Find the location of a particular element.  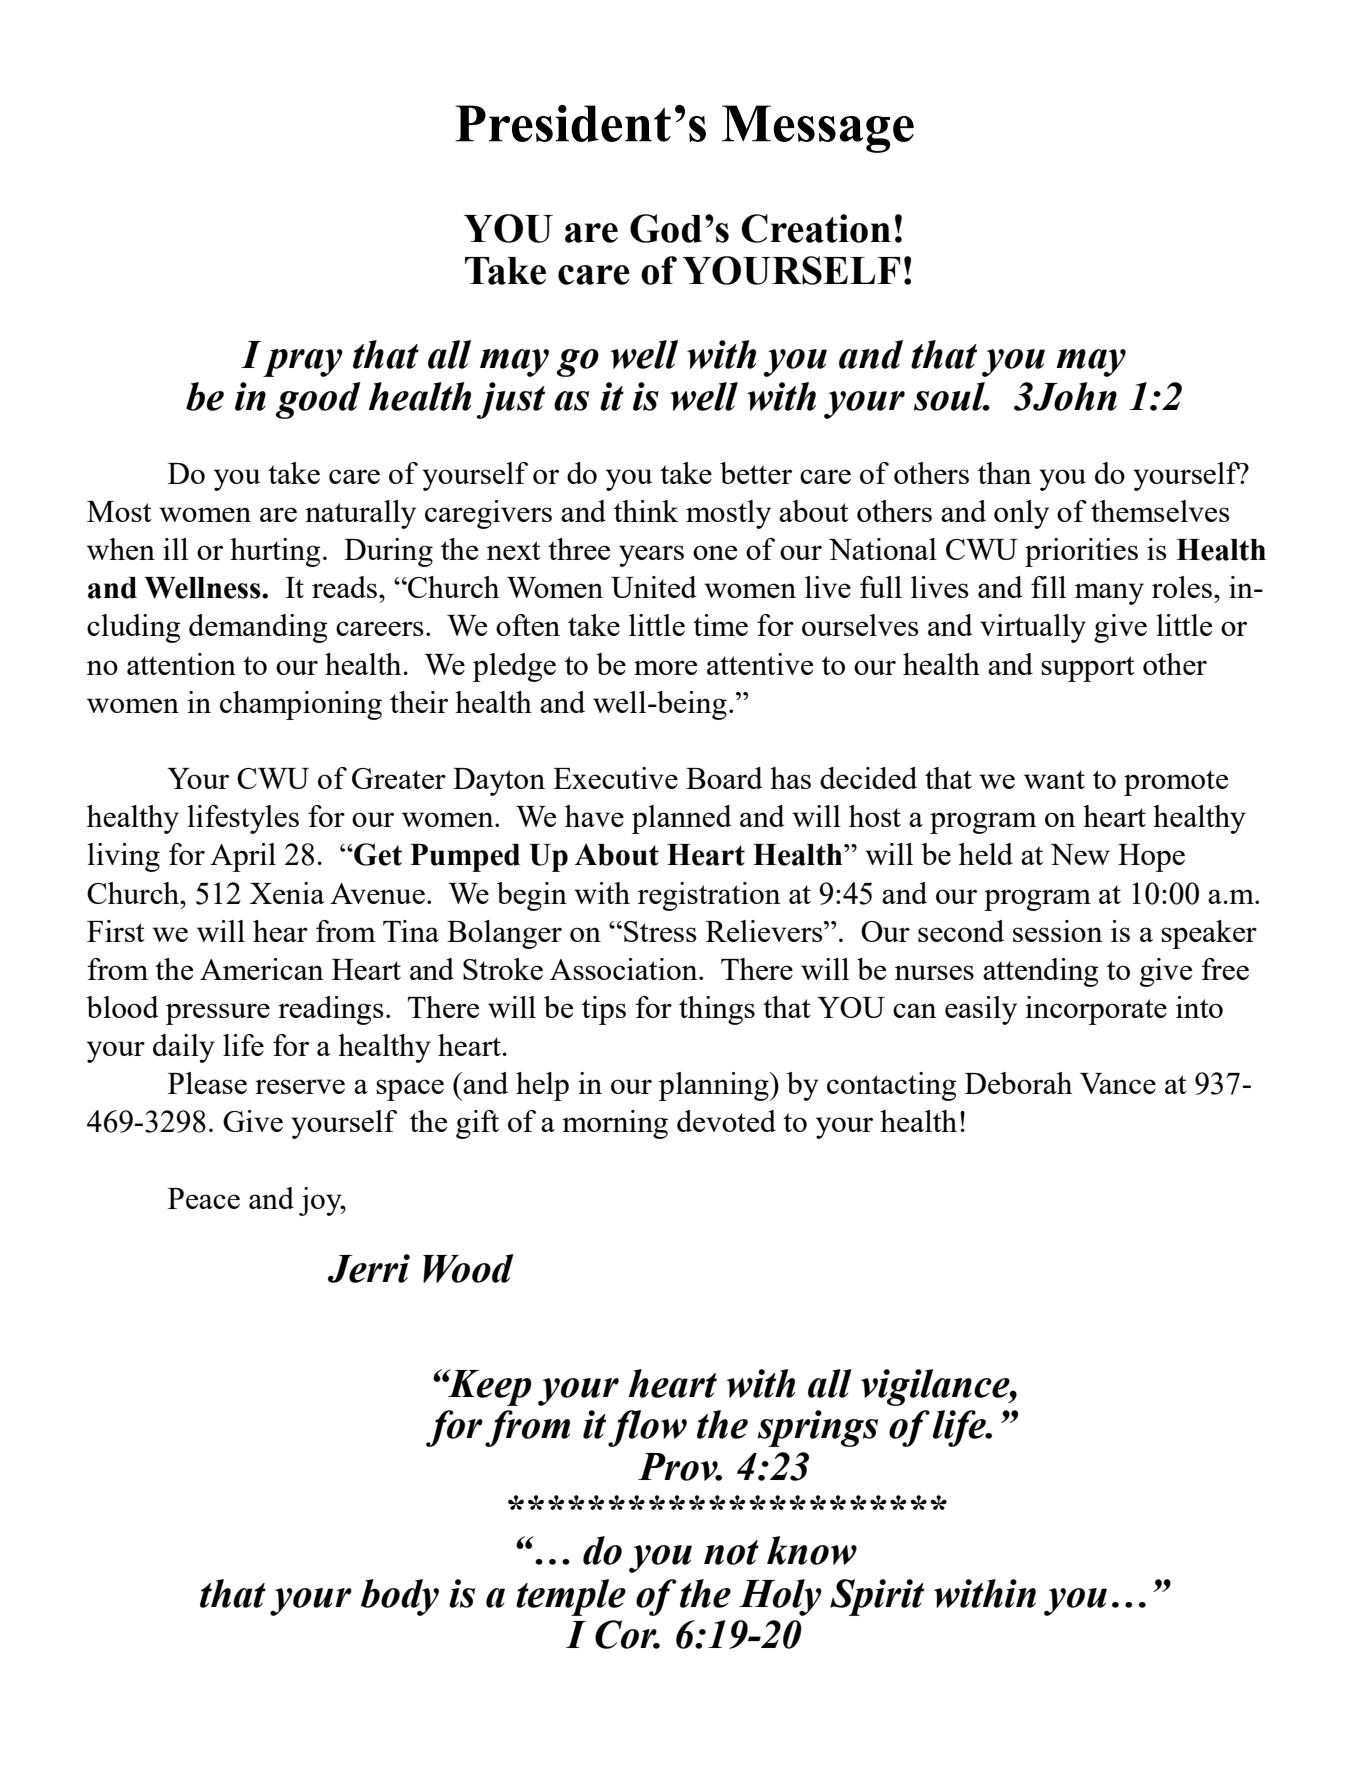

Creation is located at coordinates (816, 228).
